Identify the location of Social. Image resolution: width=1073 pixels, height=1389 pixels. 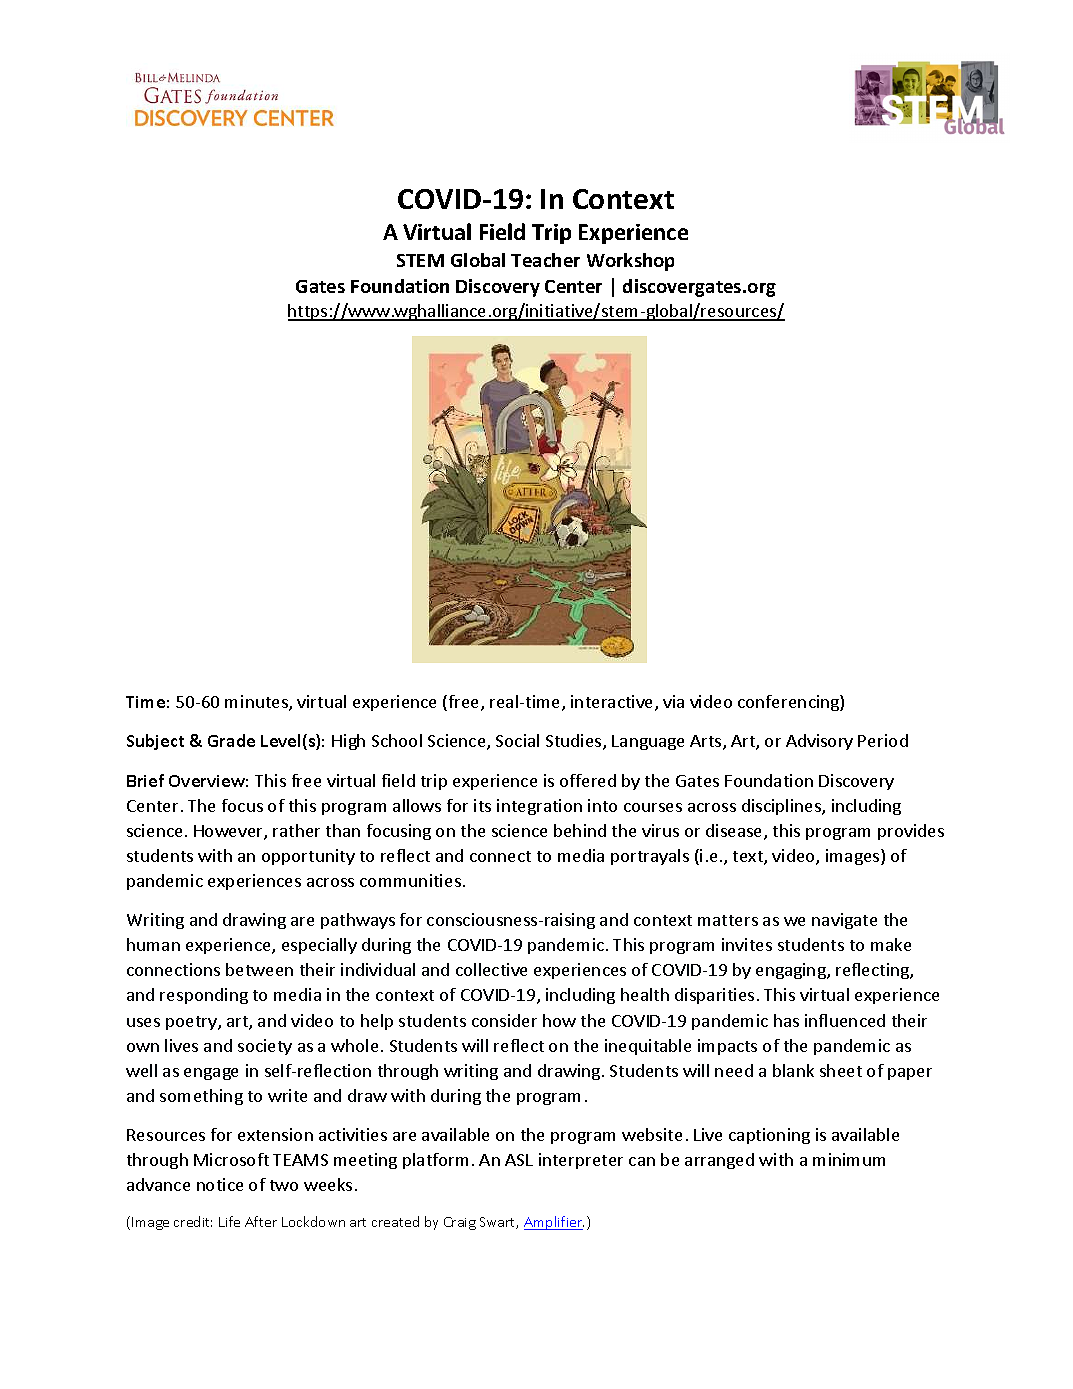
(517, 740).
